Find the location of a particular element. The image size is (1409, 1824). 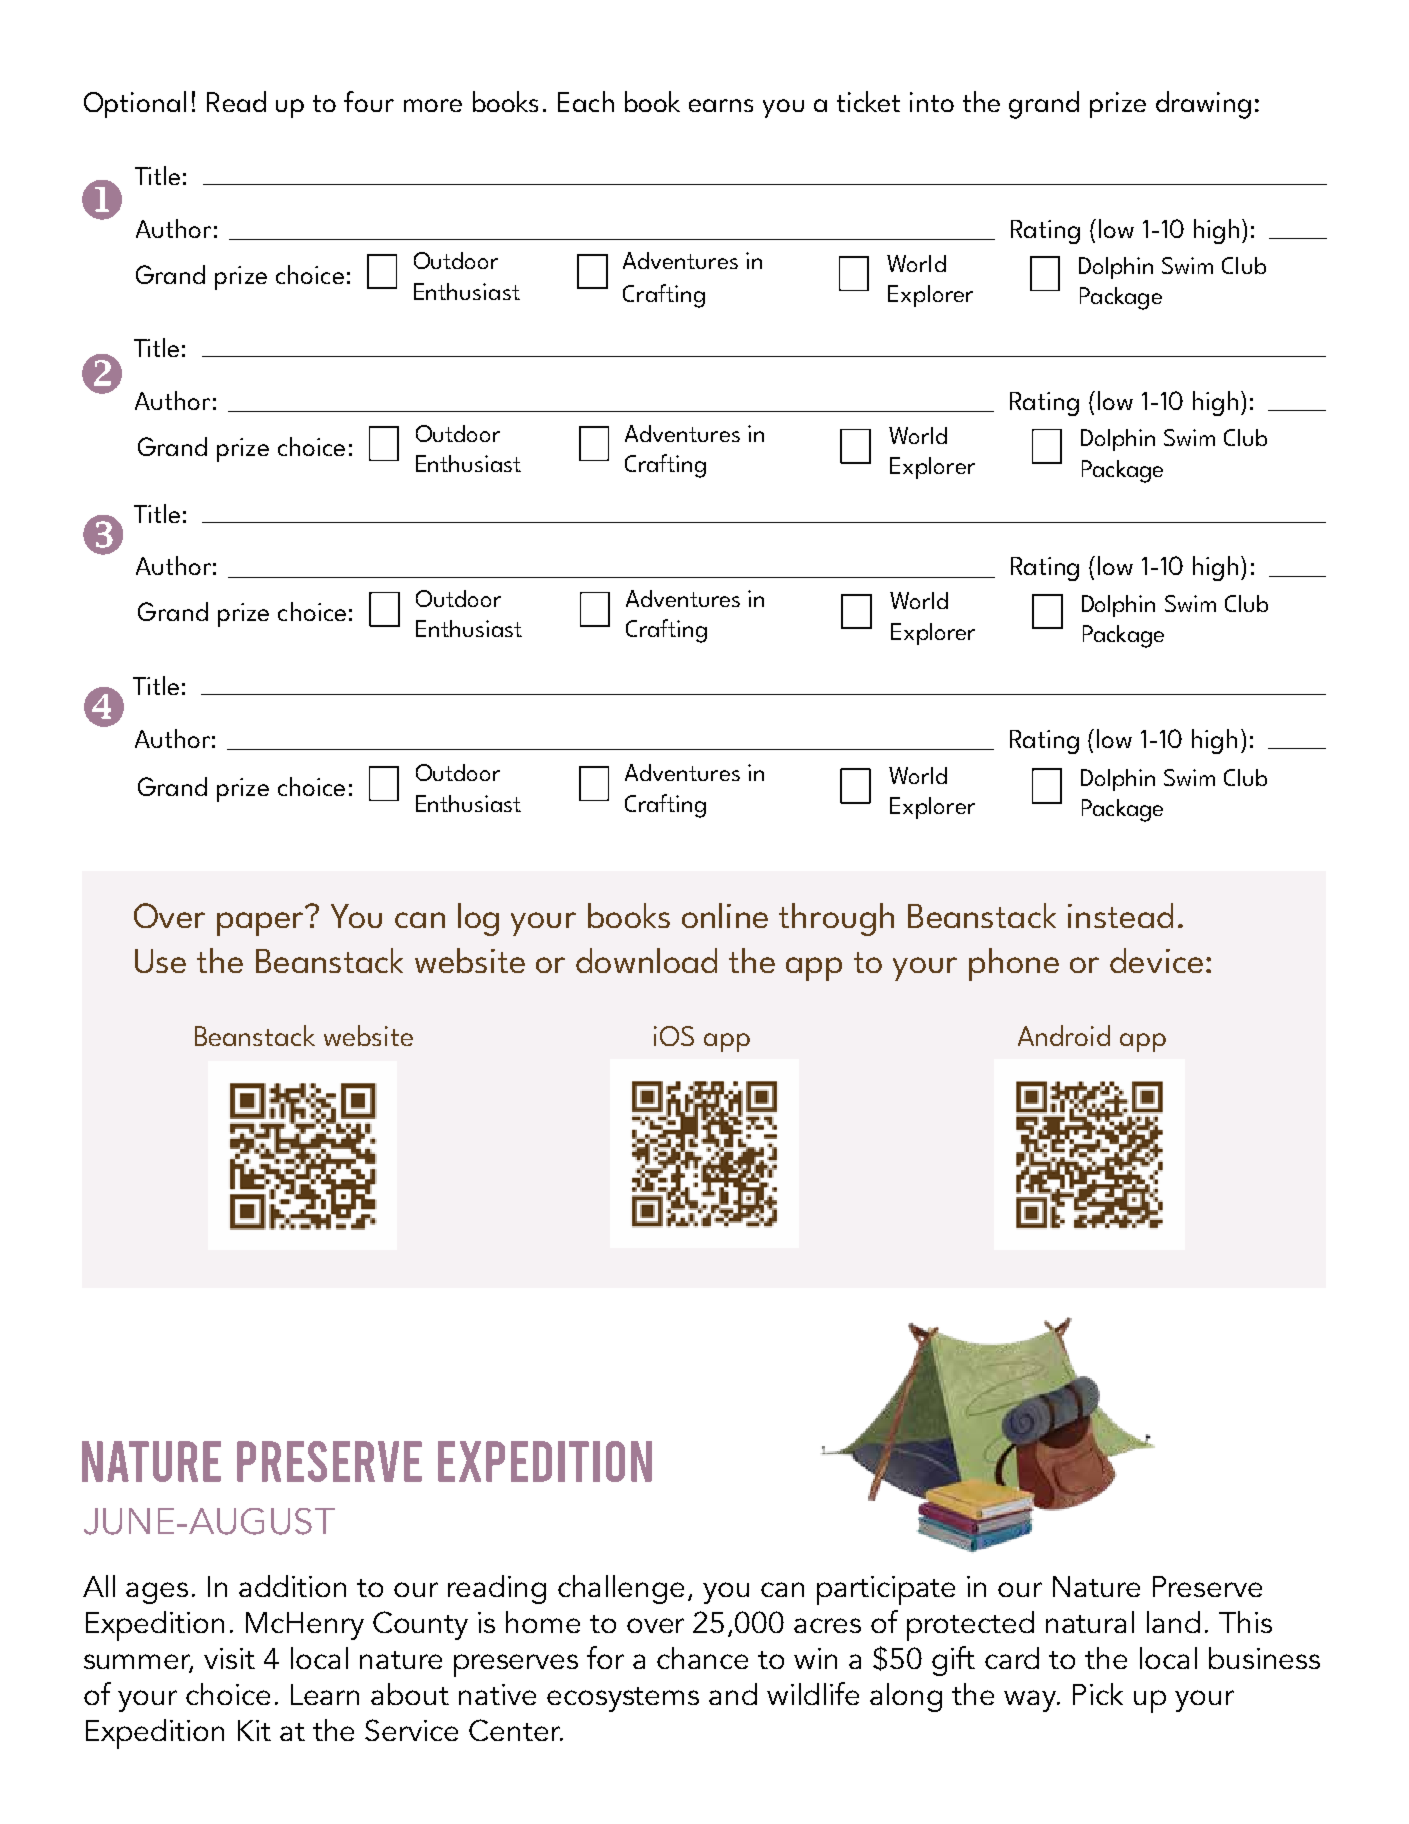

four is located at coordinates (369, 101).
